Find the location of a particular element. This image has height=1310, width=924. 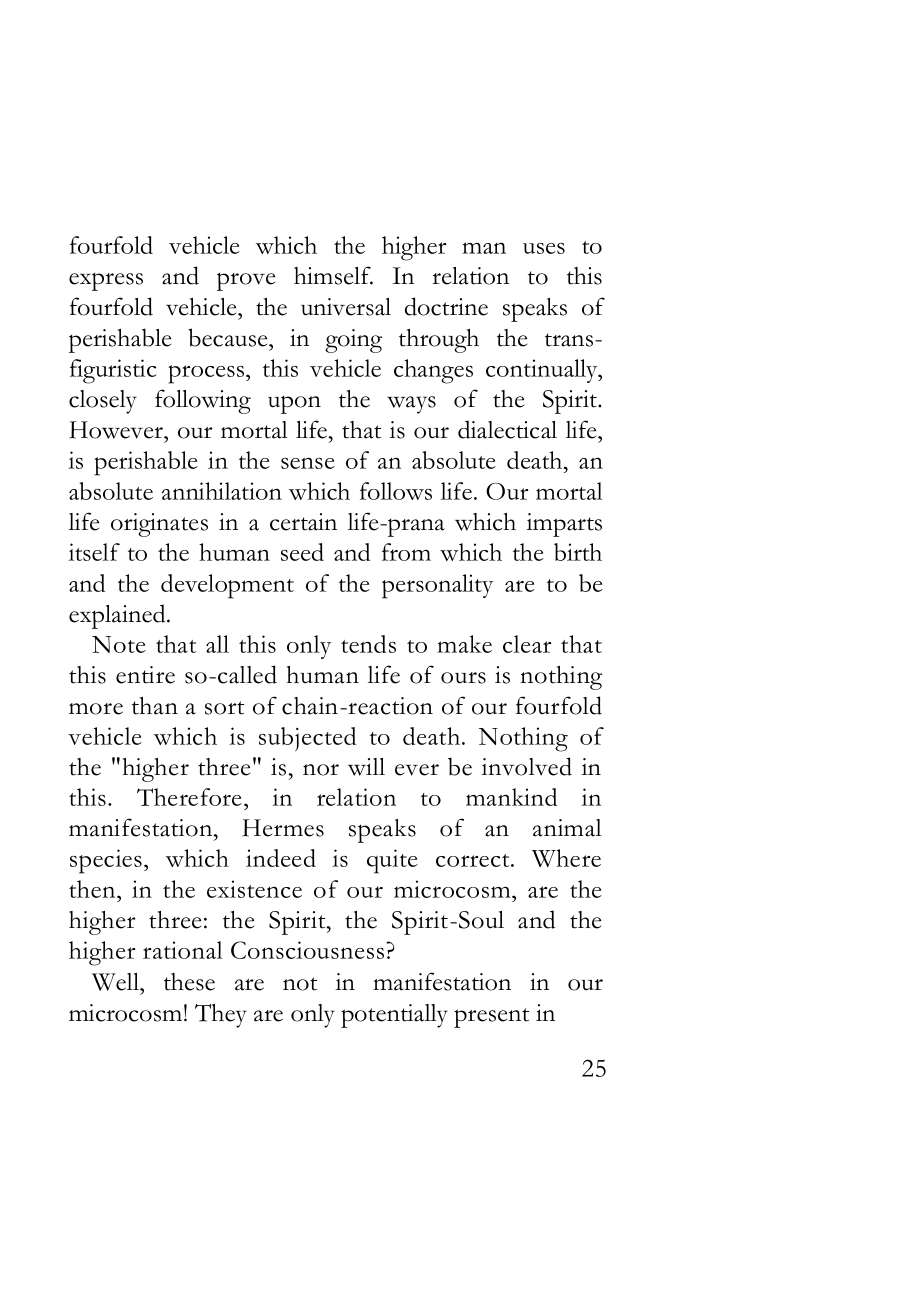

express is located at coordinates (106, 282).
